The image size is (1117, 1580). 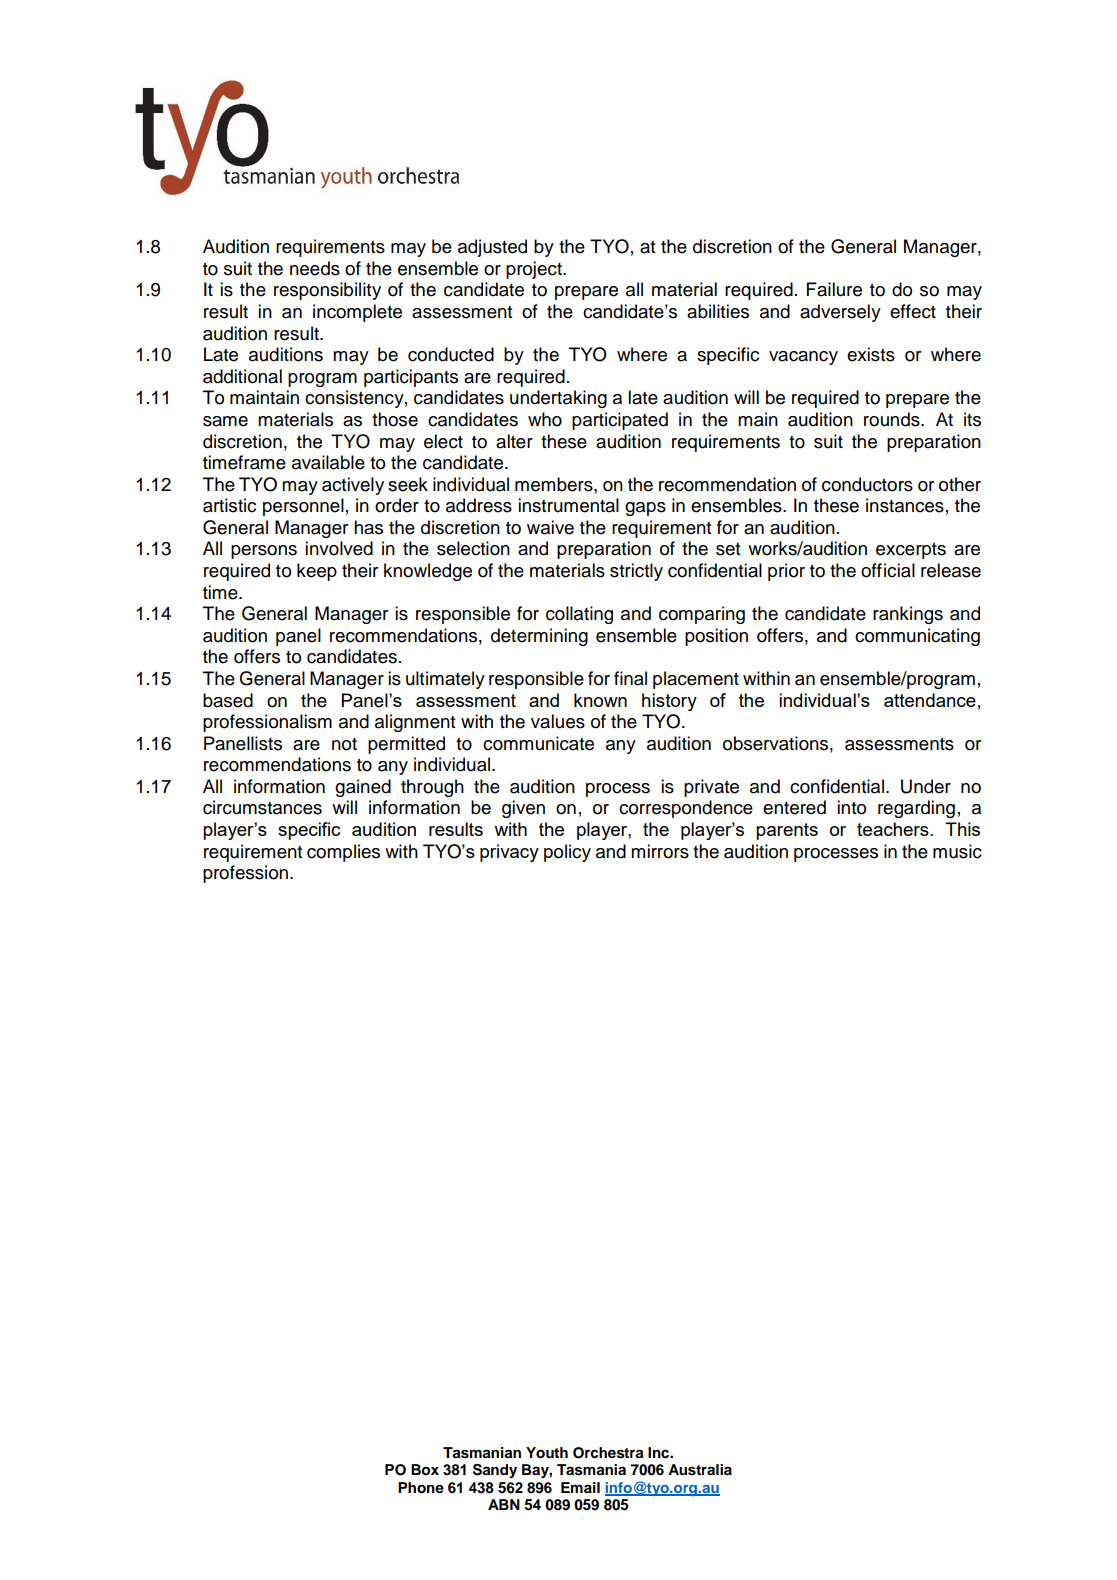 What do you see at coordinates (913, 311) in the page?
I see `effect` at bounding box center [913, 311].
